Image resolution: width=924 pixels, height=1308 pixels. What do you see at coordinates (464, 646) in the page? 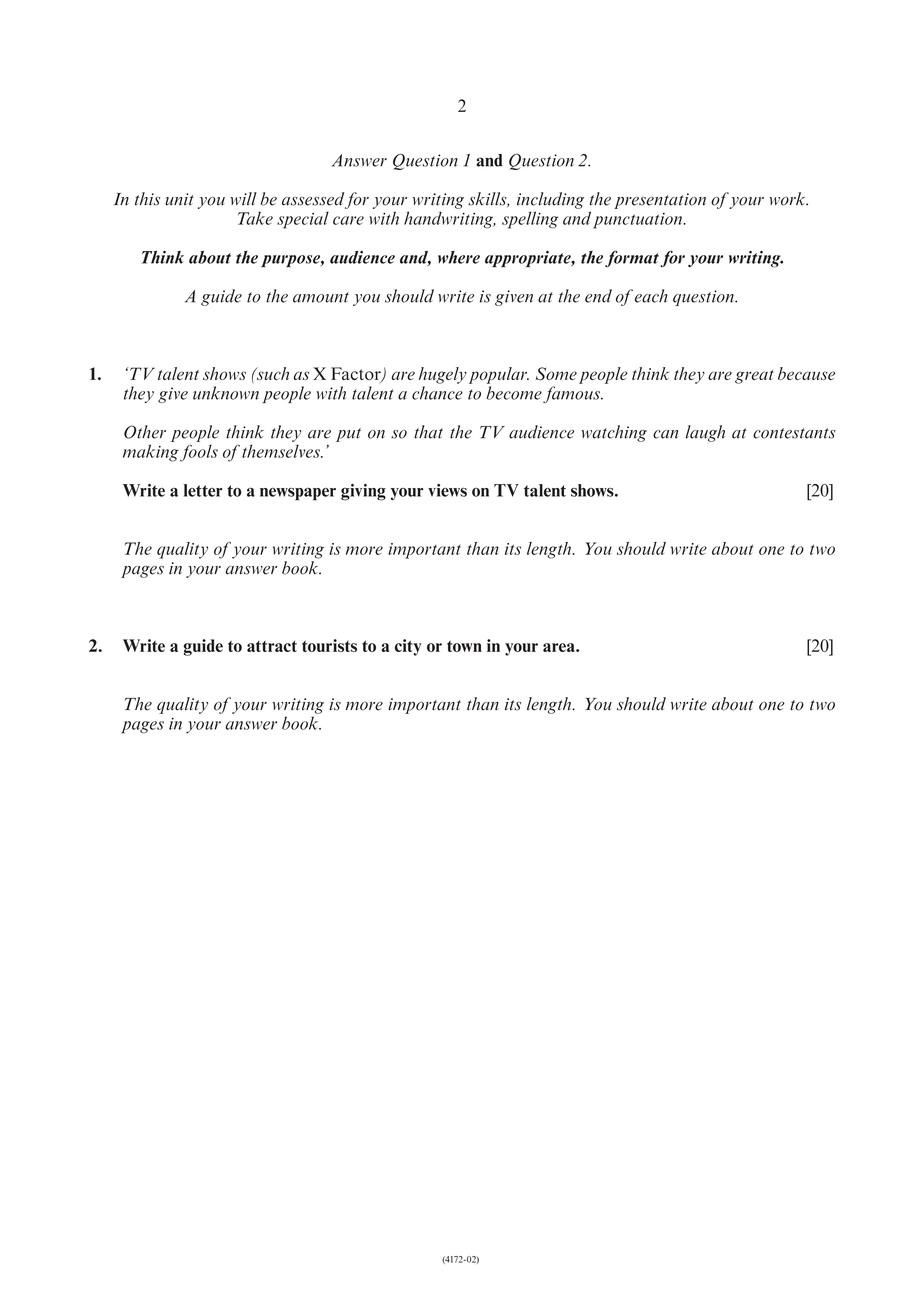
I see `town` at bounding box center [464, 646].
